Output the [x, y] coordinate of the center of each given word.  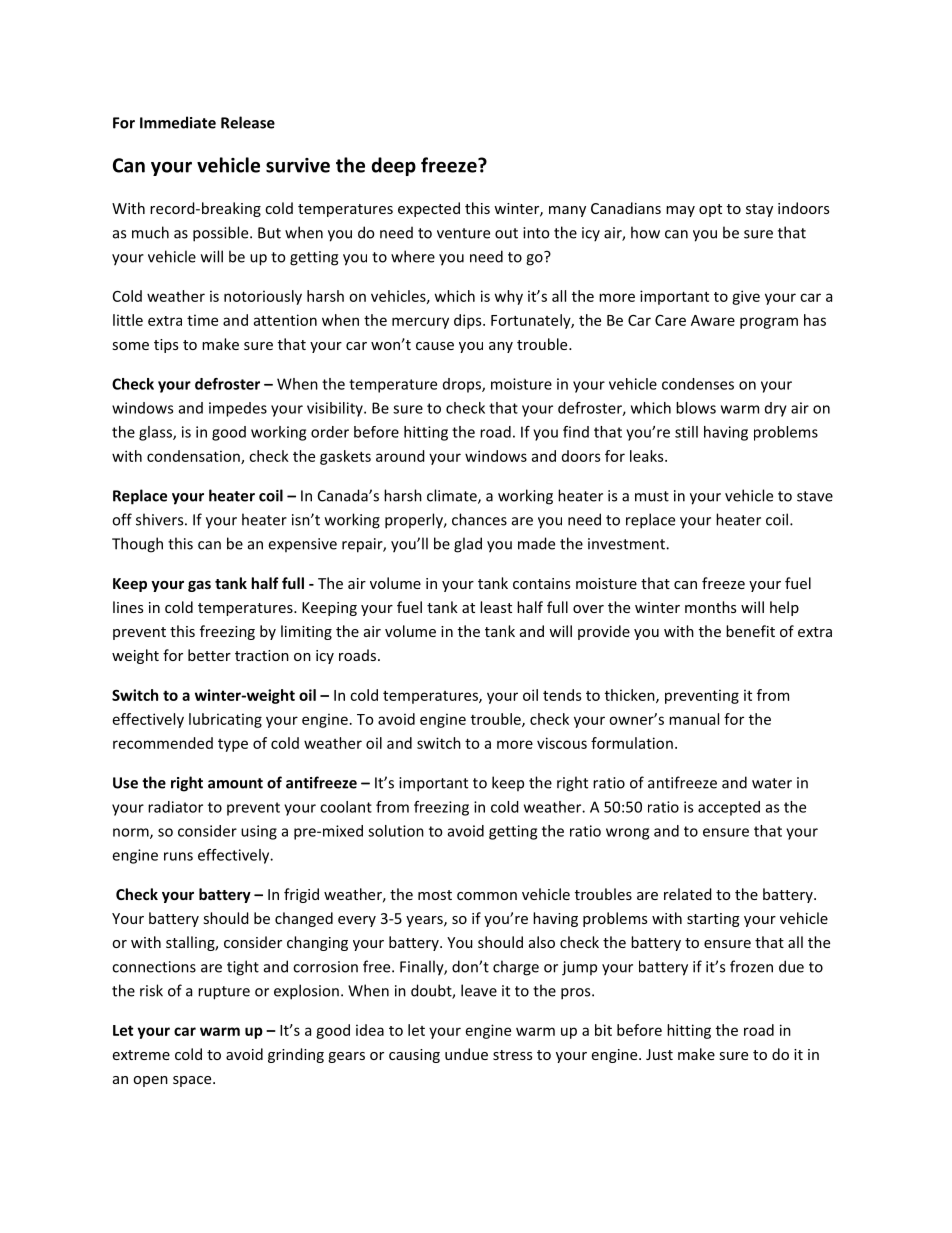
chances [479, 519]
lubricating [225, 720]
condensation [194, 457]
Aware [713, 320]
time [202, 320]
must [652, 496]
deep [394, 166]
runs [178, 856]
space [193, 1081]
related [688, 894]
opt [710, 210]
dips [469, 321]
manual [694, 719]
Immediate [178, 122]
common [487, 896]
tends [562, 695]
